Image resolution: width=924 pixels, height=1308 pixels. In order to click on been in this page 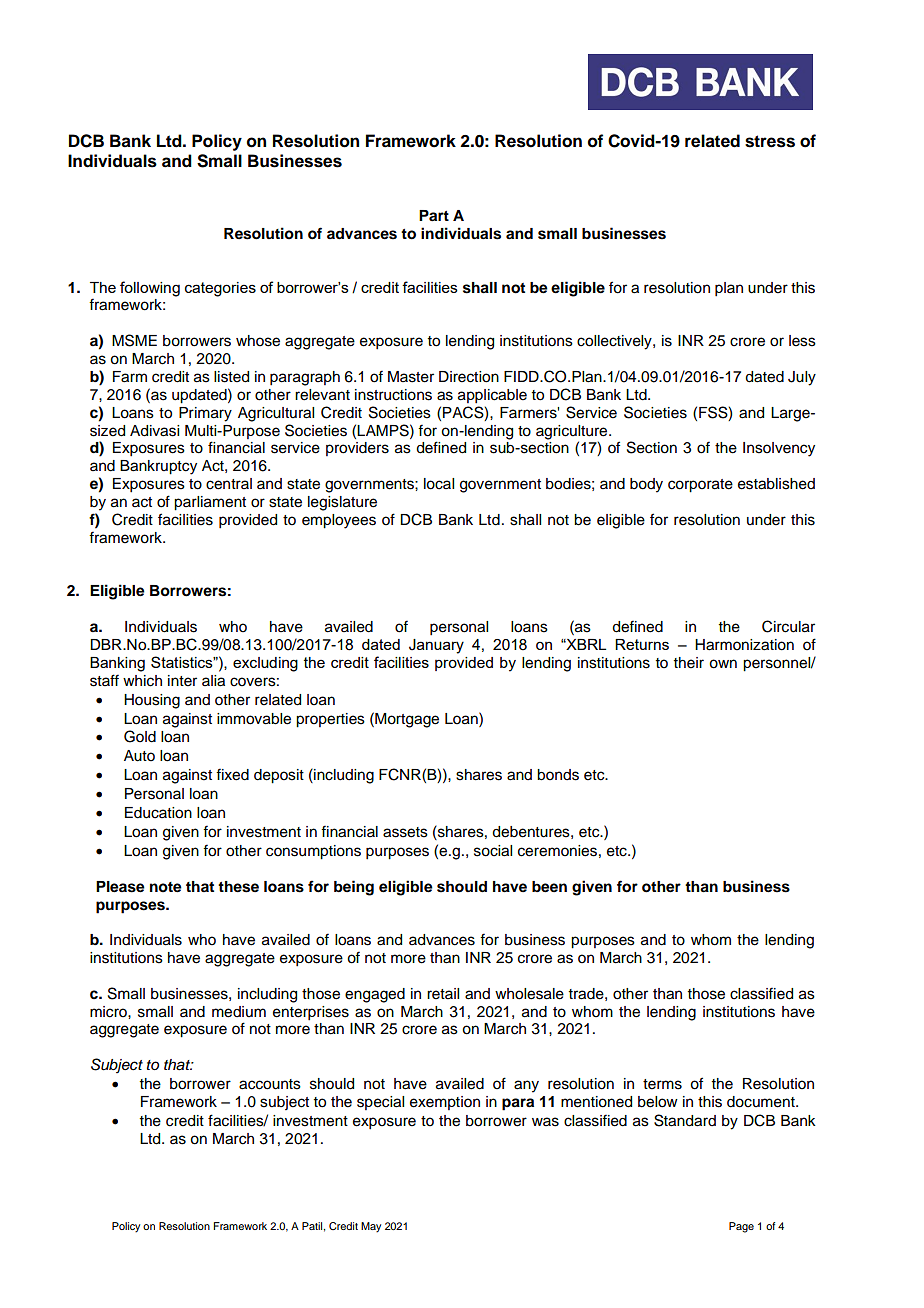, I will do `click(549, 887)`.
